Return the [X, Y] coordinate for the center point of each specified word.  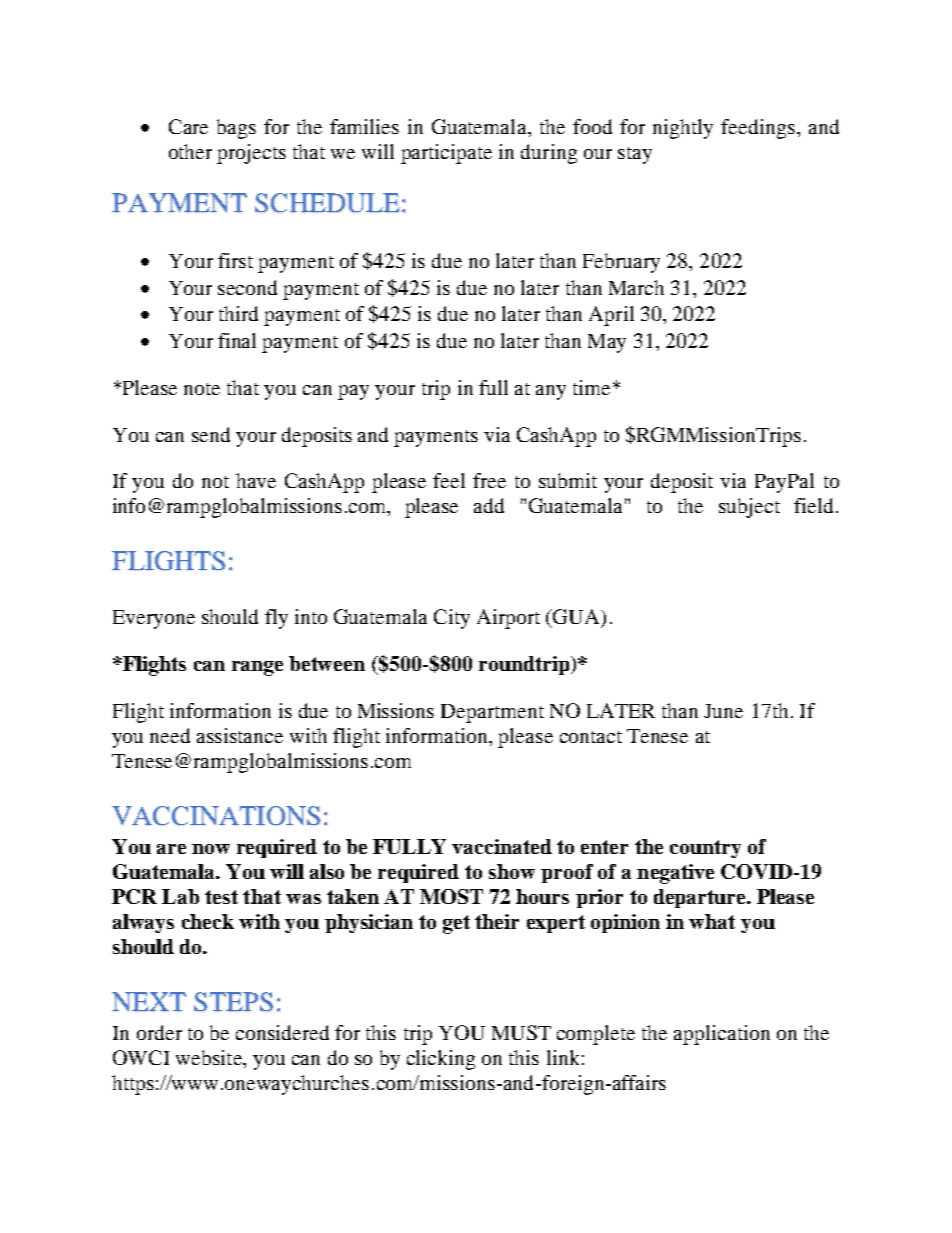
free [489, 480]
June [723, 711]
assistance [240, 735]
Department [492, 713]
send [211, 434]
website [210, 1057]
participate [446, 154]
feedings [758, 129]
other [190, 151]
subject [749, 508]
